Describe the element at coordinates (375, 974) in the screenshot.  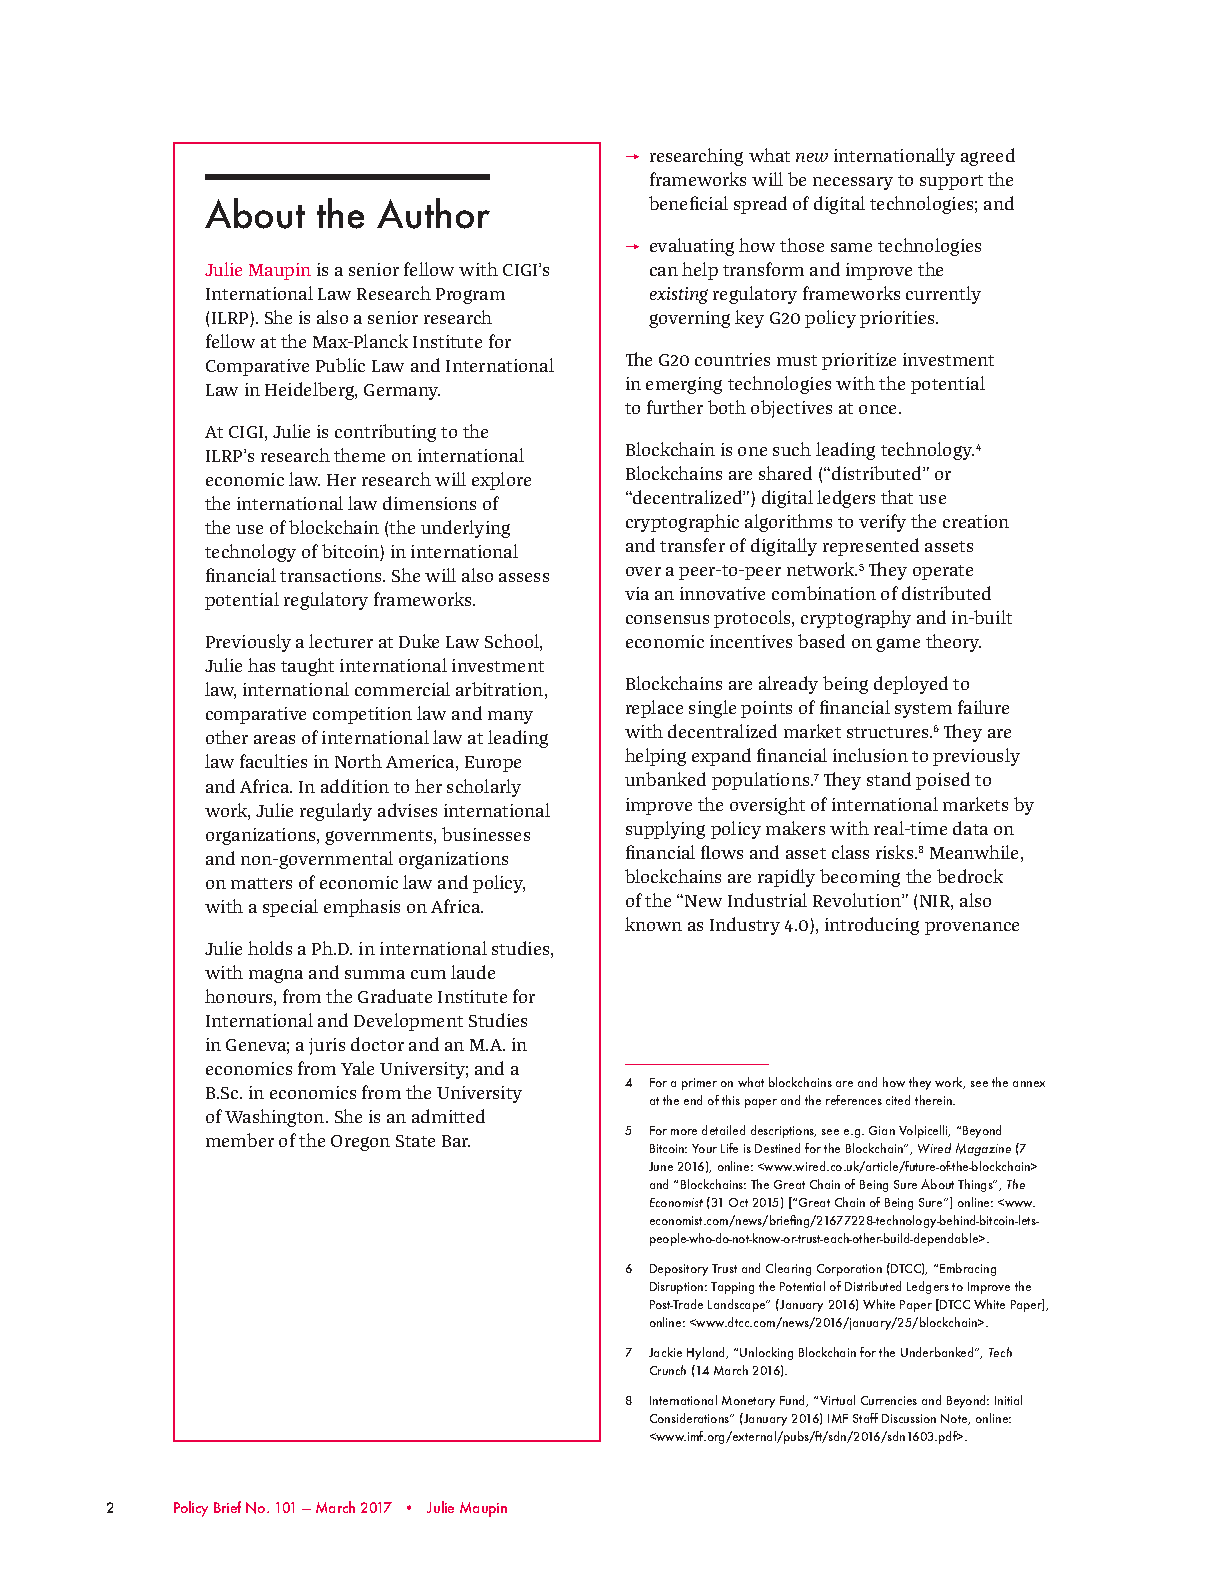
I see `summa` at that location.
